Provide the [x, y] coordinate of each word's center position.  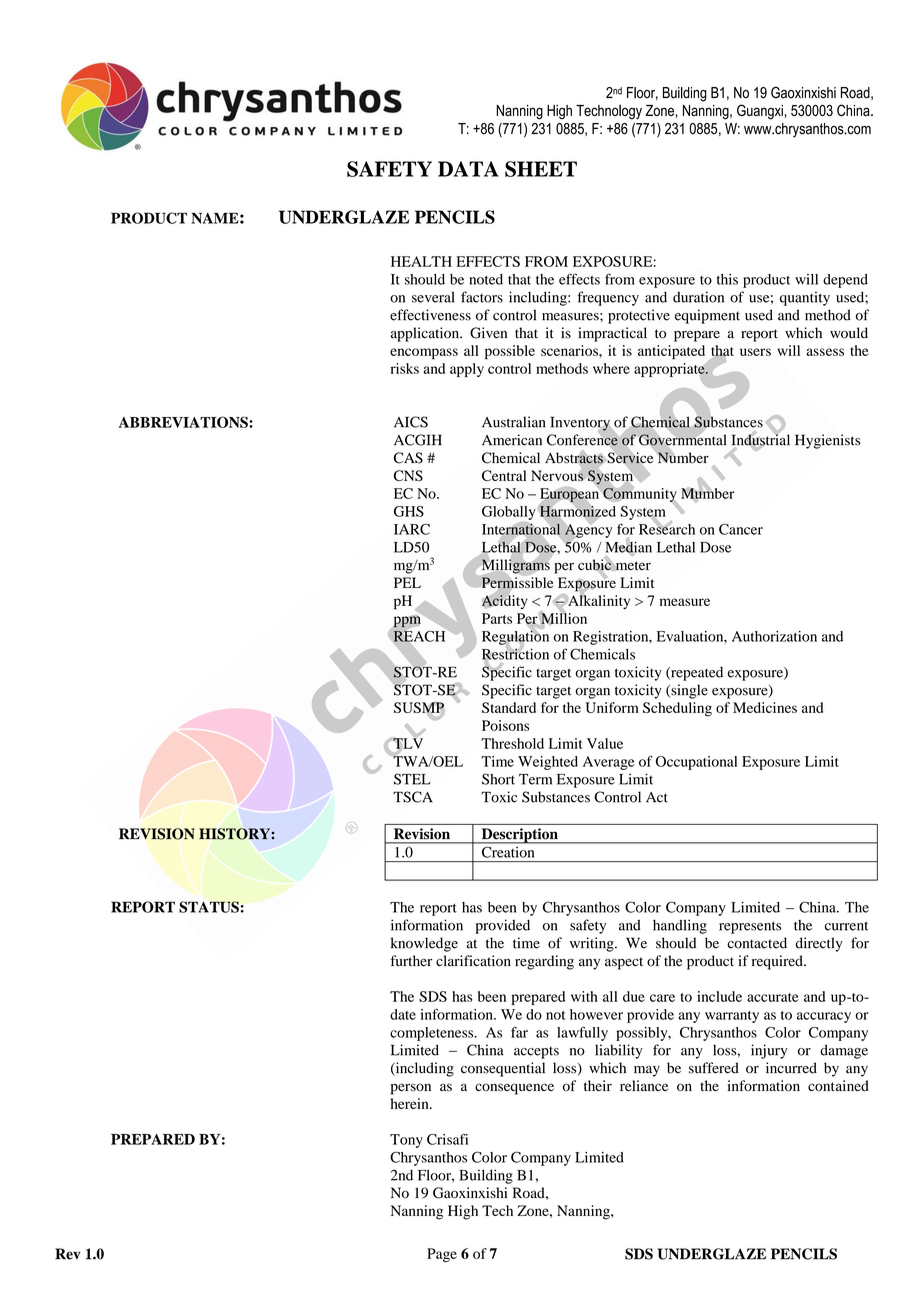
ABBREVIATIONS [184, 422]
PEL [407, 582]
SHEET [541, 169]
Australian [514, 422]
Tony [406, 1141]
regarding [544, 962]
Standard [509, 707]
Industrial [761, 440]
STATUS [209, 907]
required [778, 962]
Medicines [765, 707]
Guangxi [760, 112]
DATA [468, 169]
